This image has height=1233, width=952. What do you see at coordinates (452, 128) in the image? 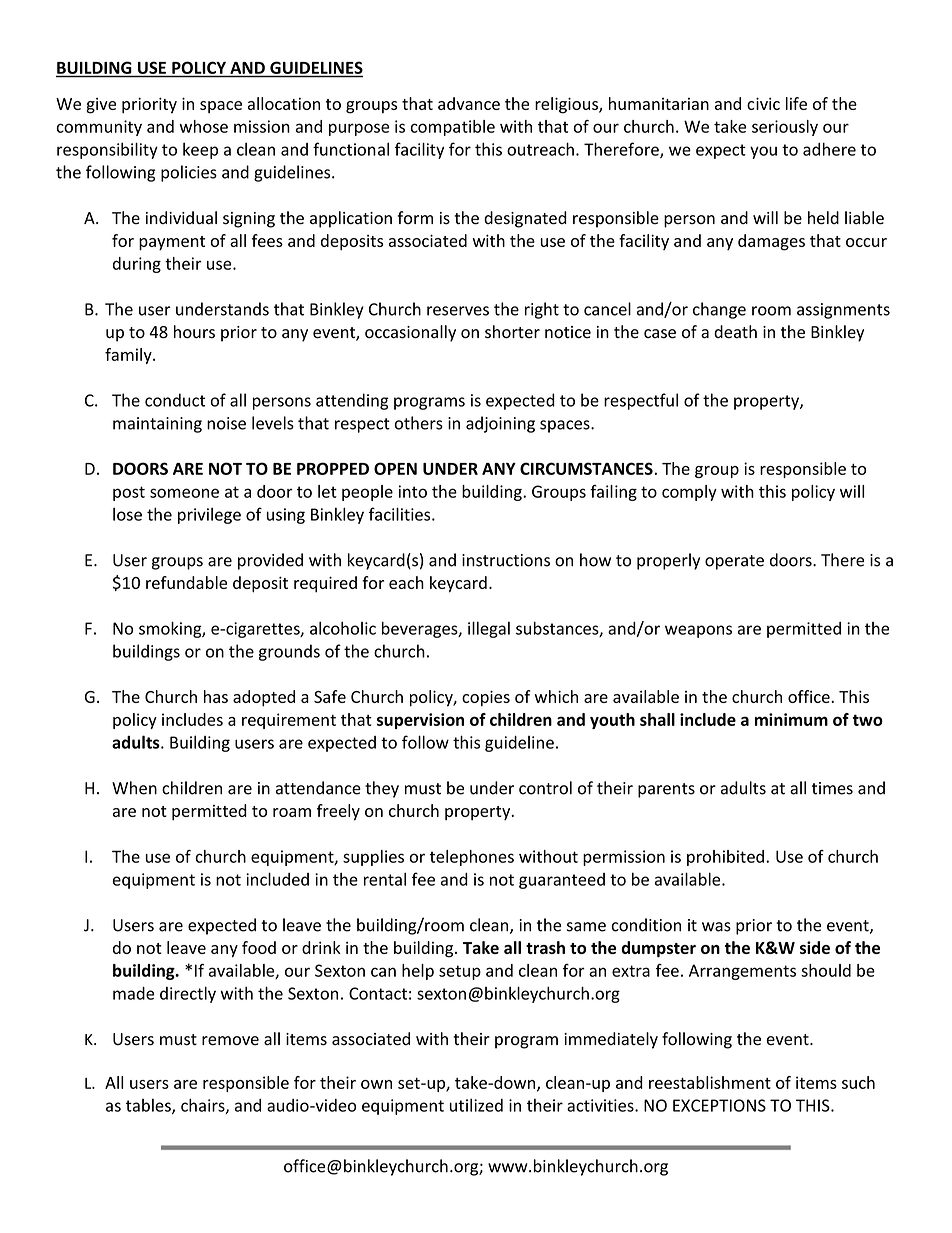
I see `compatible` at bounding box center [452, 128].
